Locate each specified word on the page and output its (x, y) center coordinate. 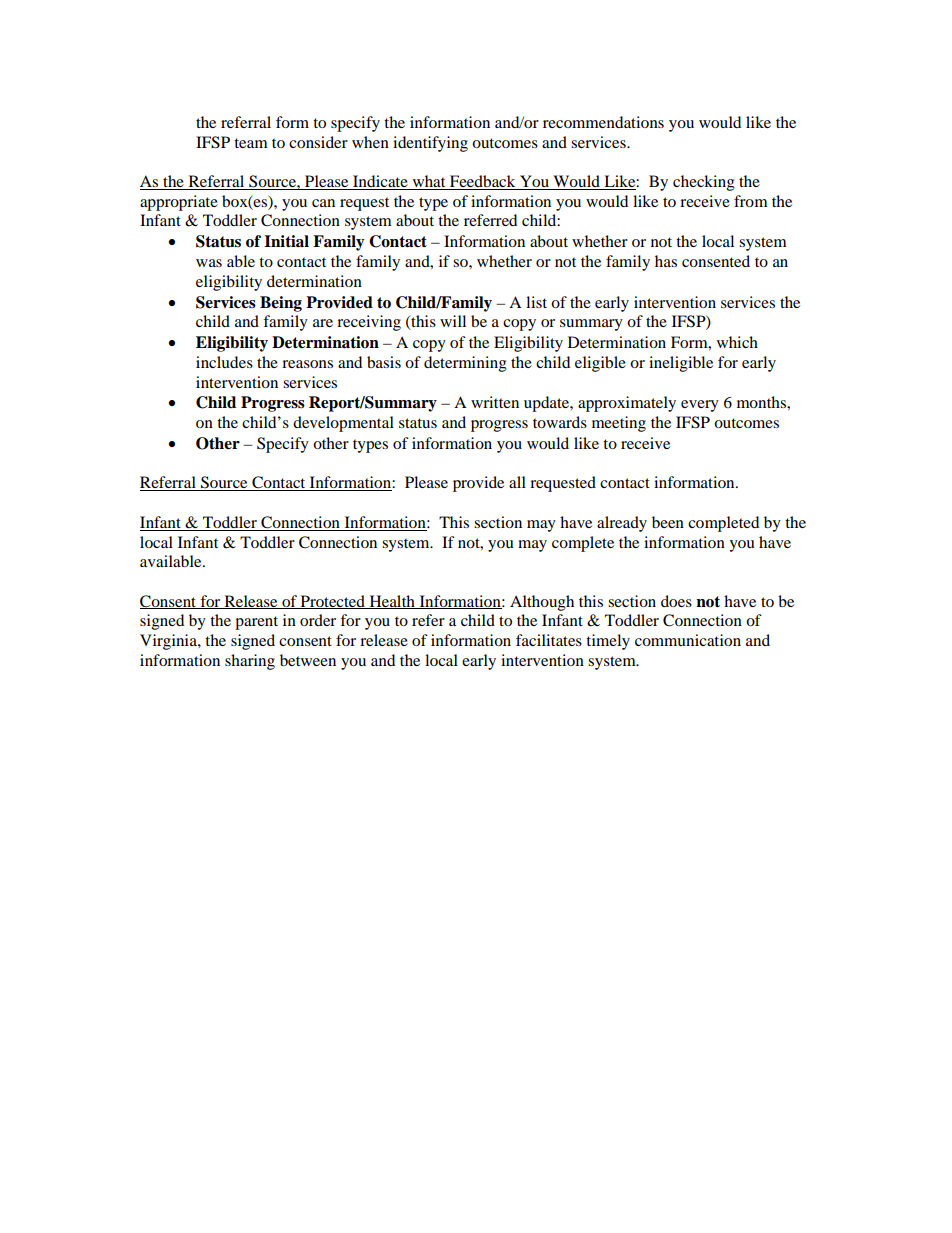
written (495, 402)
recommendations (603, 122)
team (251, 143)
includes (224, 362)
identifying (430, 144)
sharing (250, 662)
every (700, 406)
